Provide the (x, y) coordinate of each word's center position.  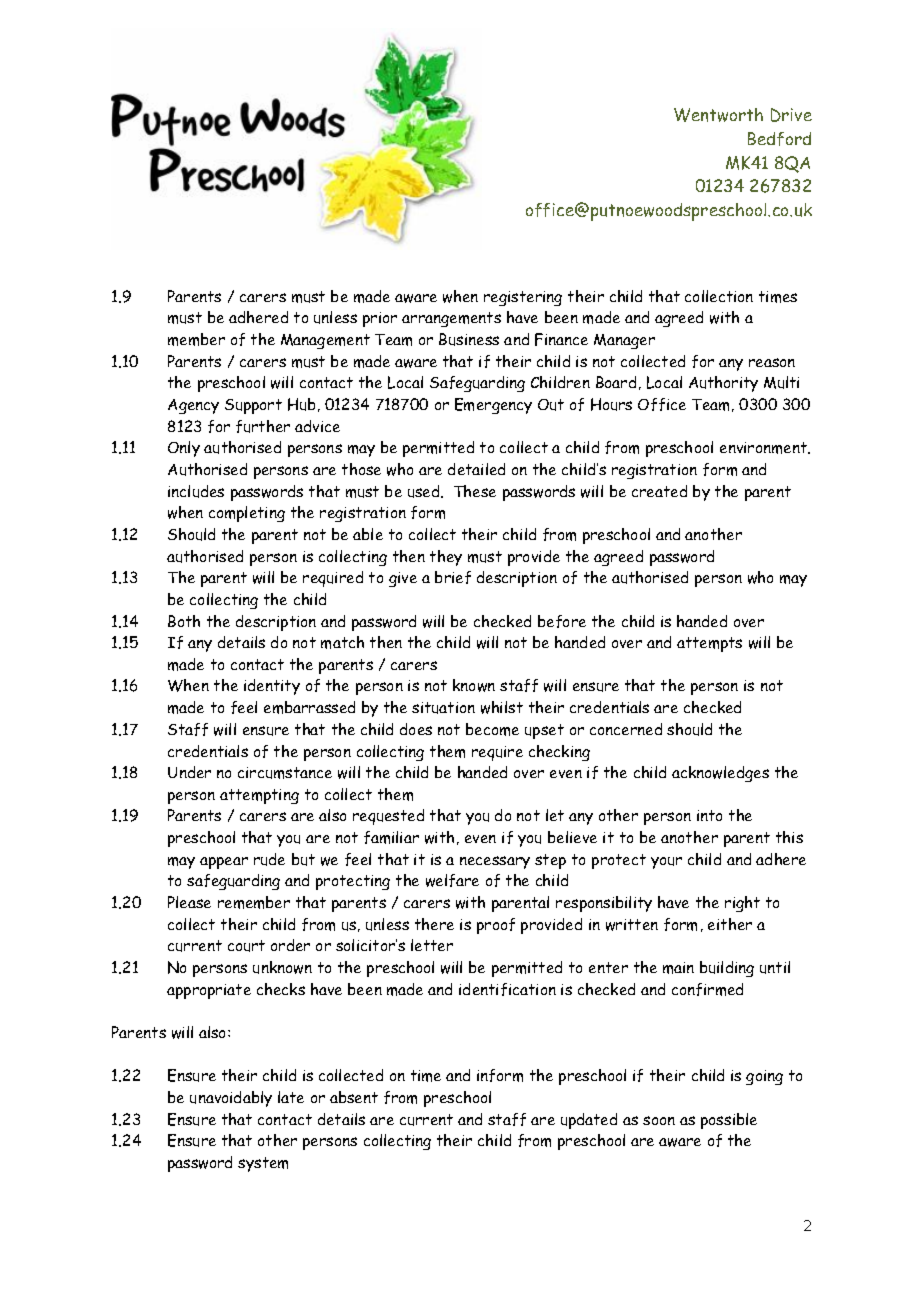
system (263, 1164)
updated (589, 1121)
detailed (476, 469)
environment (765, 448)
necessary (495, 862)
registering (523, 298)
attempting (259, 796)
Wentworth (718, 115)
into (709, 815)
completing (247, 514)
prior (380, 319)
